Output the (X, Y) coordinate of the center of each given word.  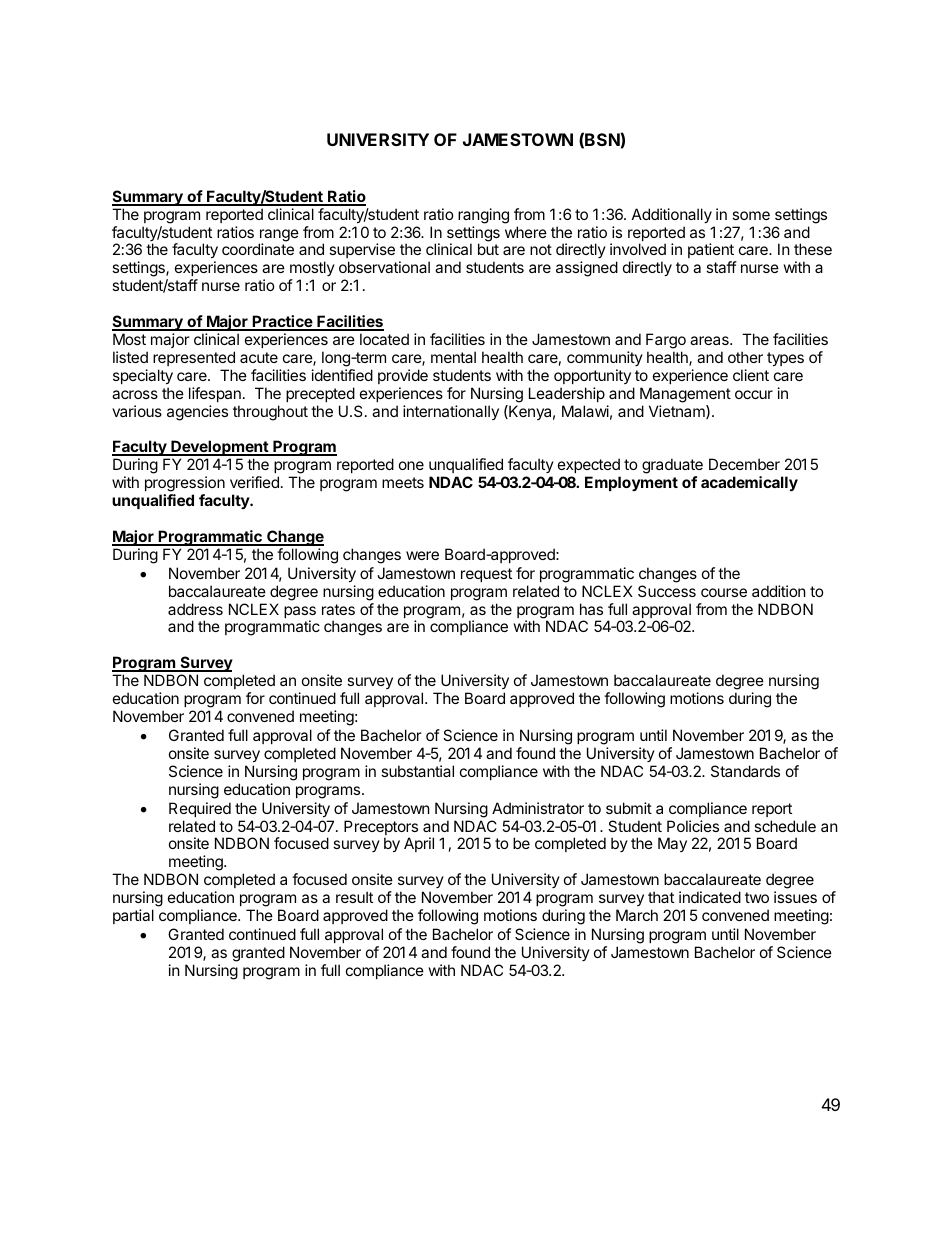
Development (219, 448)
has (591, 609)
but (488, 249)
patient (712, 252)
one (411, 465)
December (744, 464)
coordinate (258, 249)
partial (133, 916)
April (419, 844)
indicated (710, 897)
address (195, 609)
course (724, 592)
